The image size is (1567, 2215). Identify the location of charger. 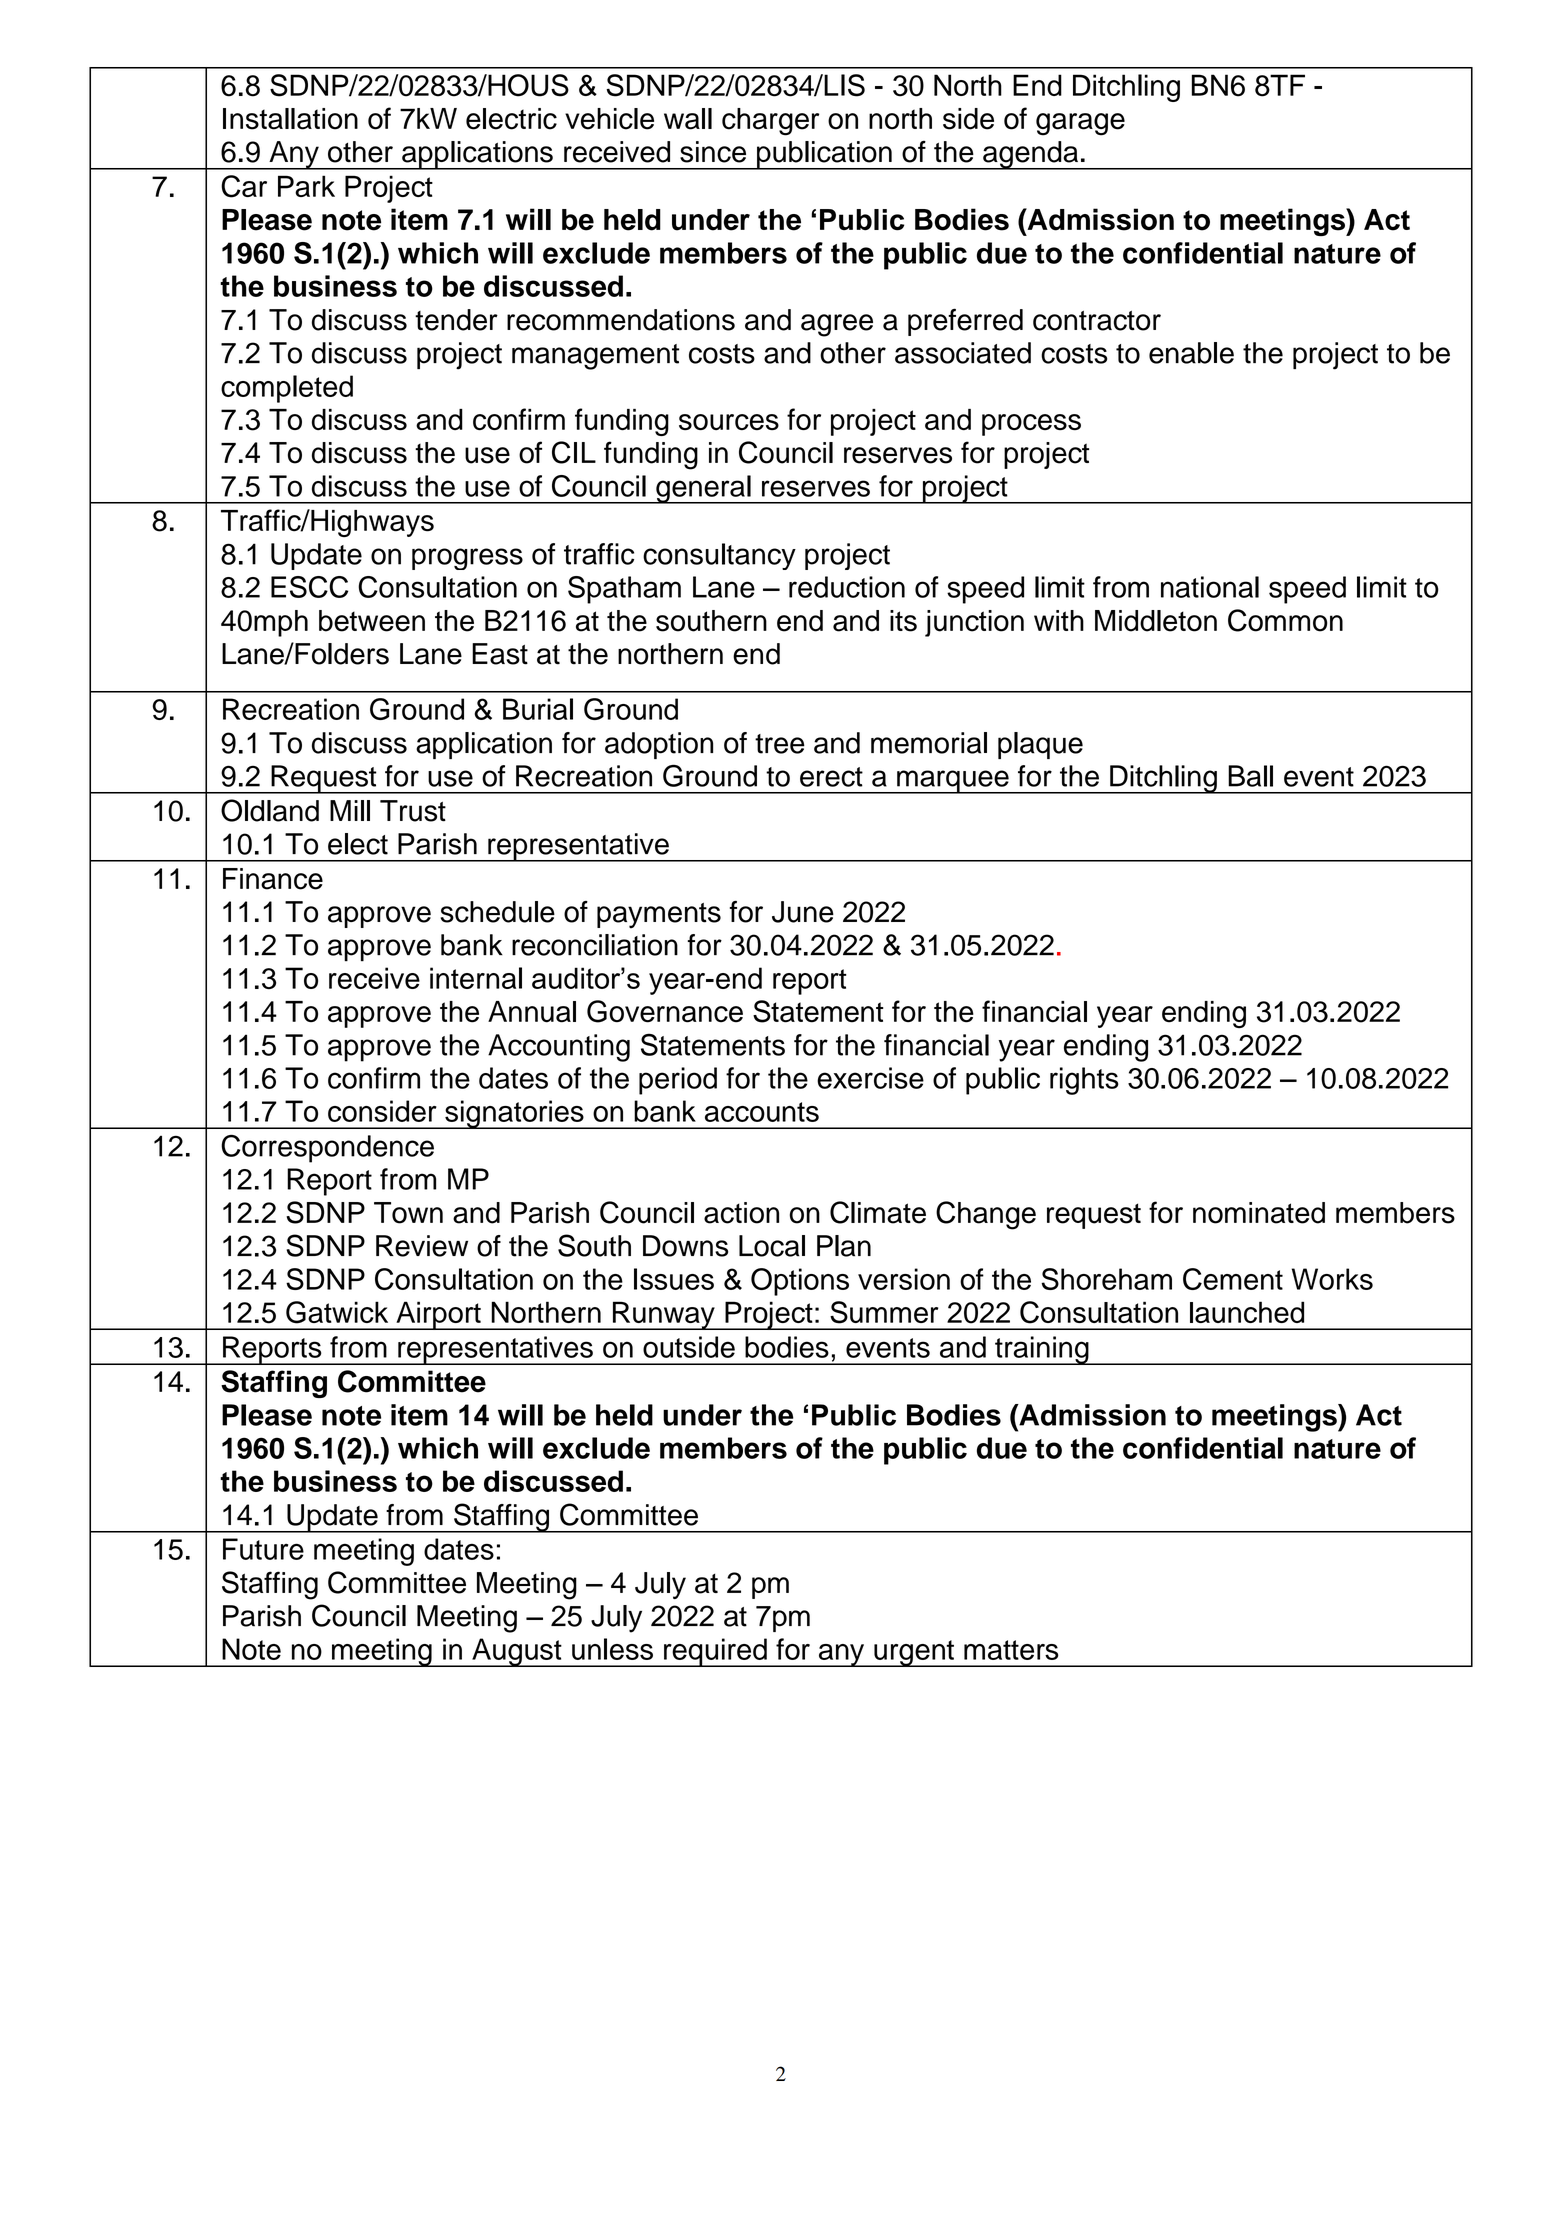
(770, 122).
